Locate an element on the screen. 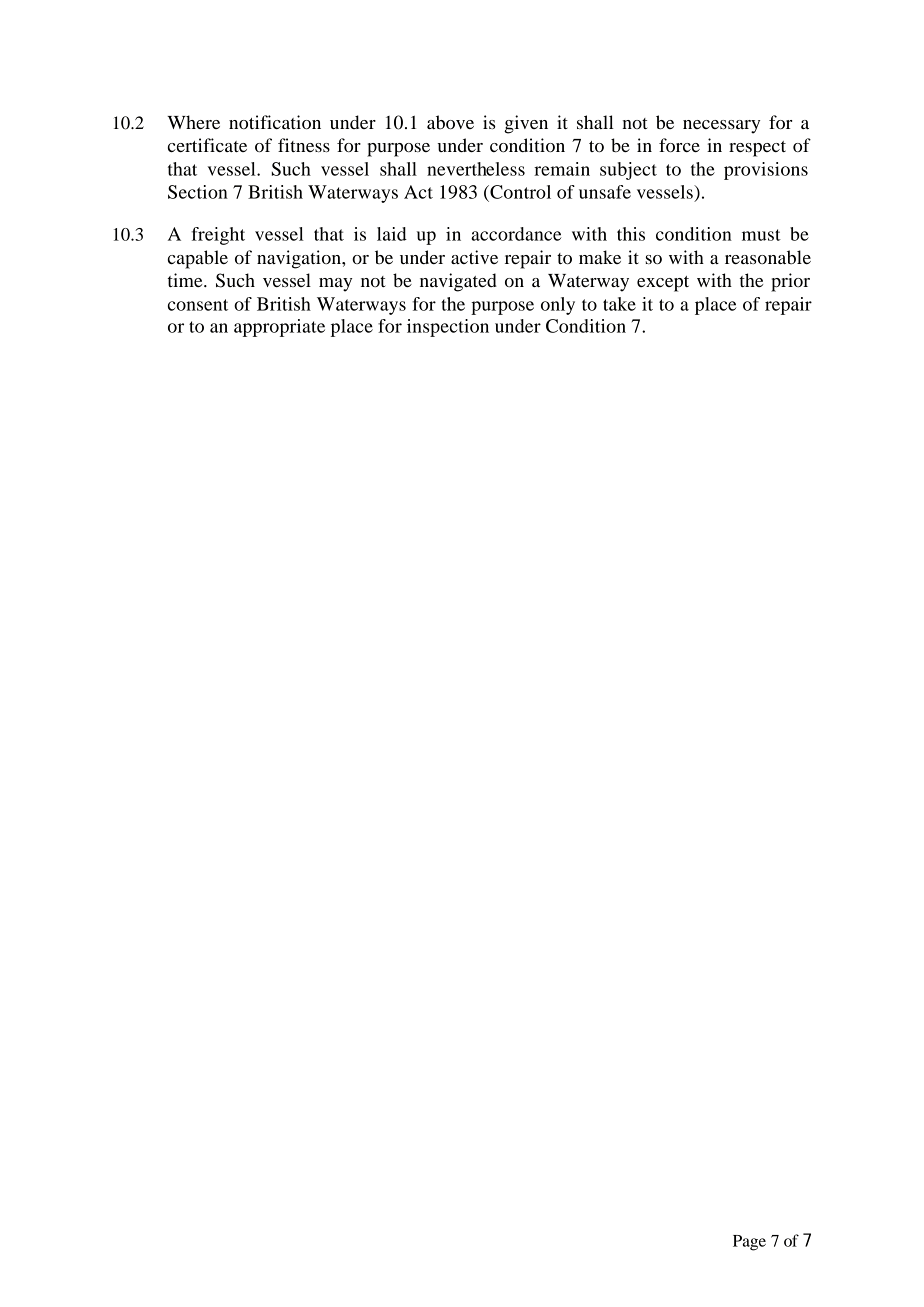 This screenshot has height=1307, width=924. appropriate is located at coordinates (279, 328).
